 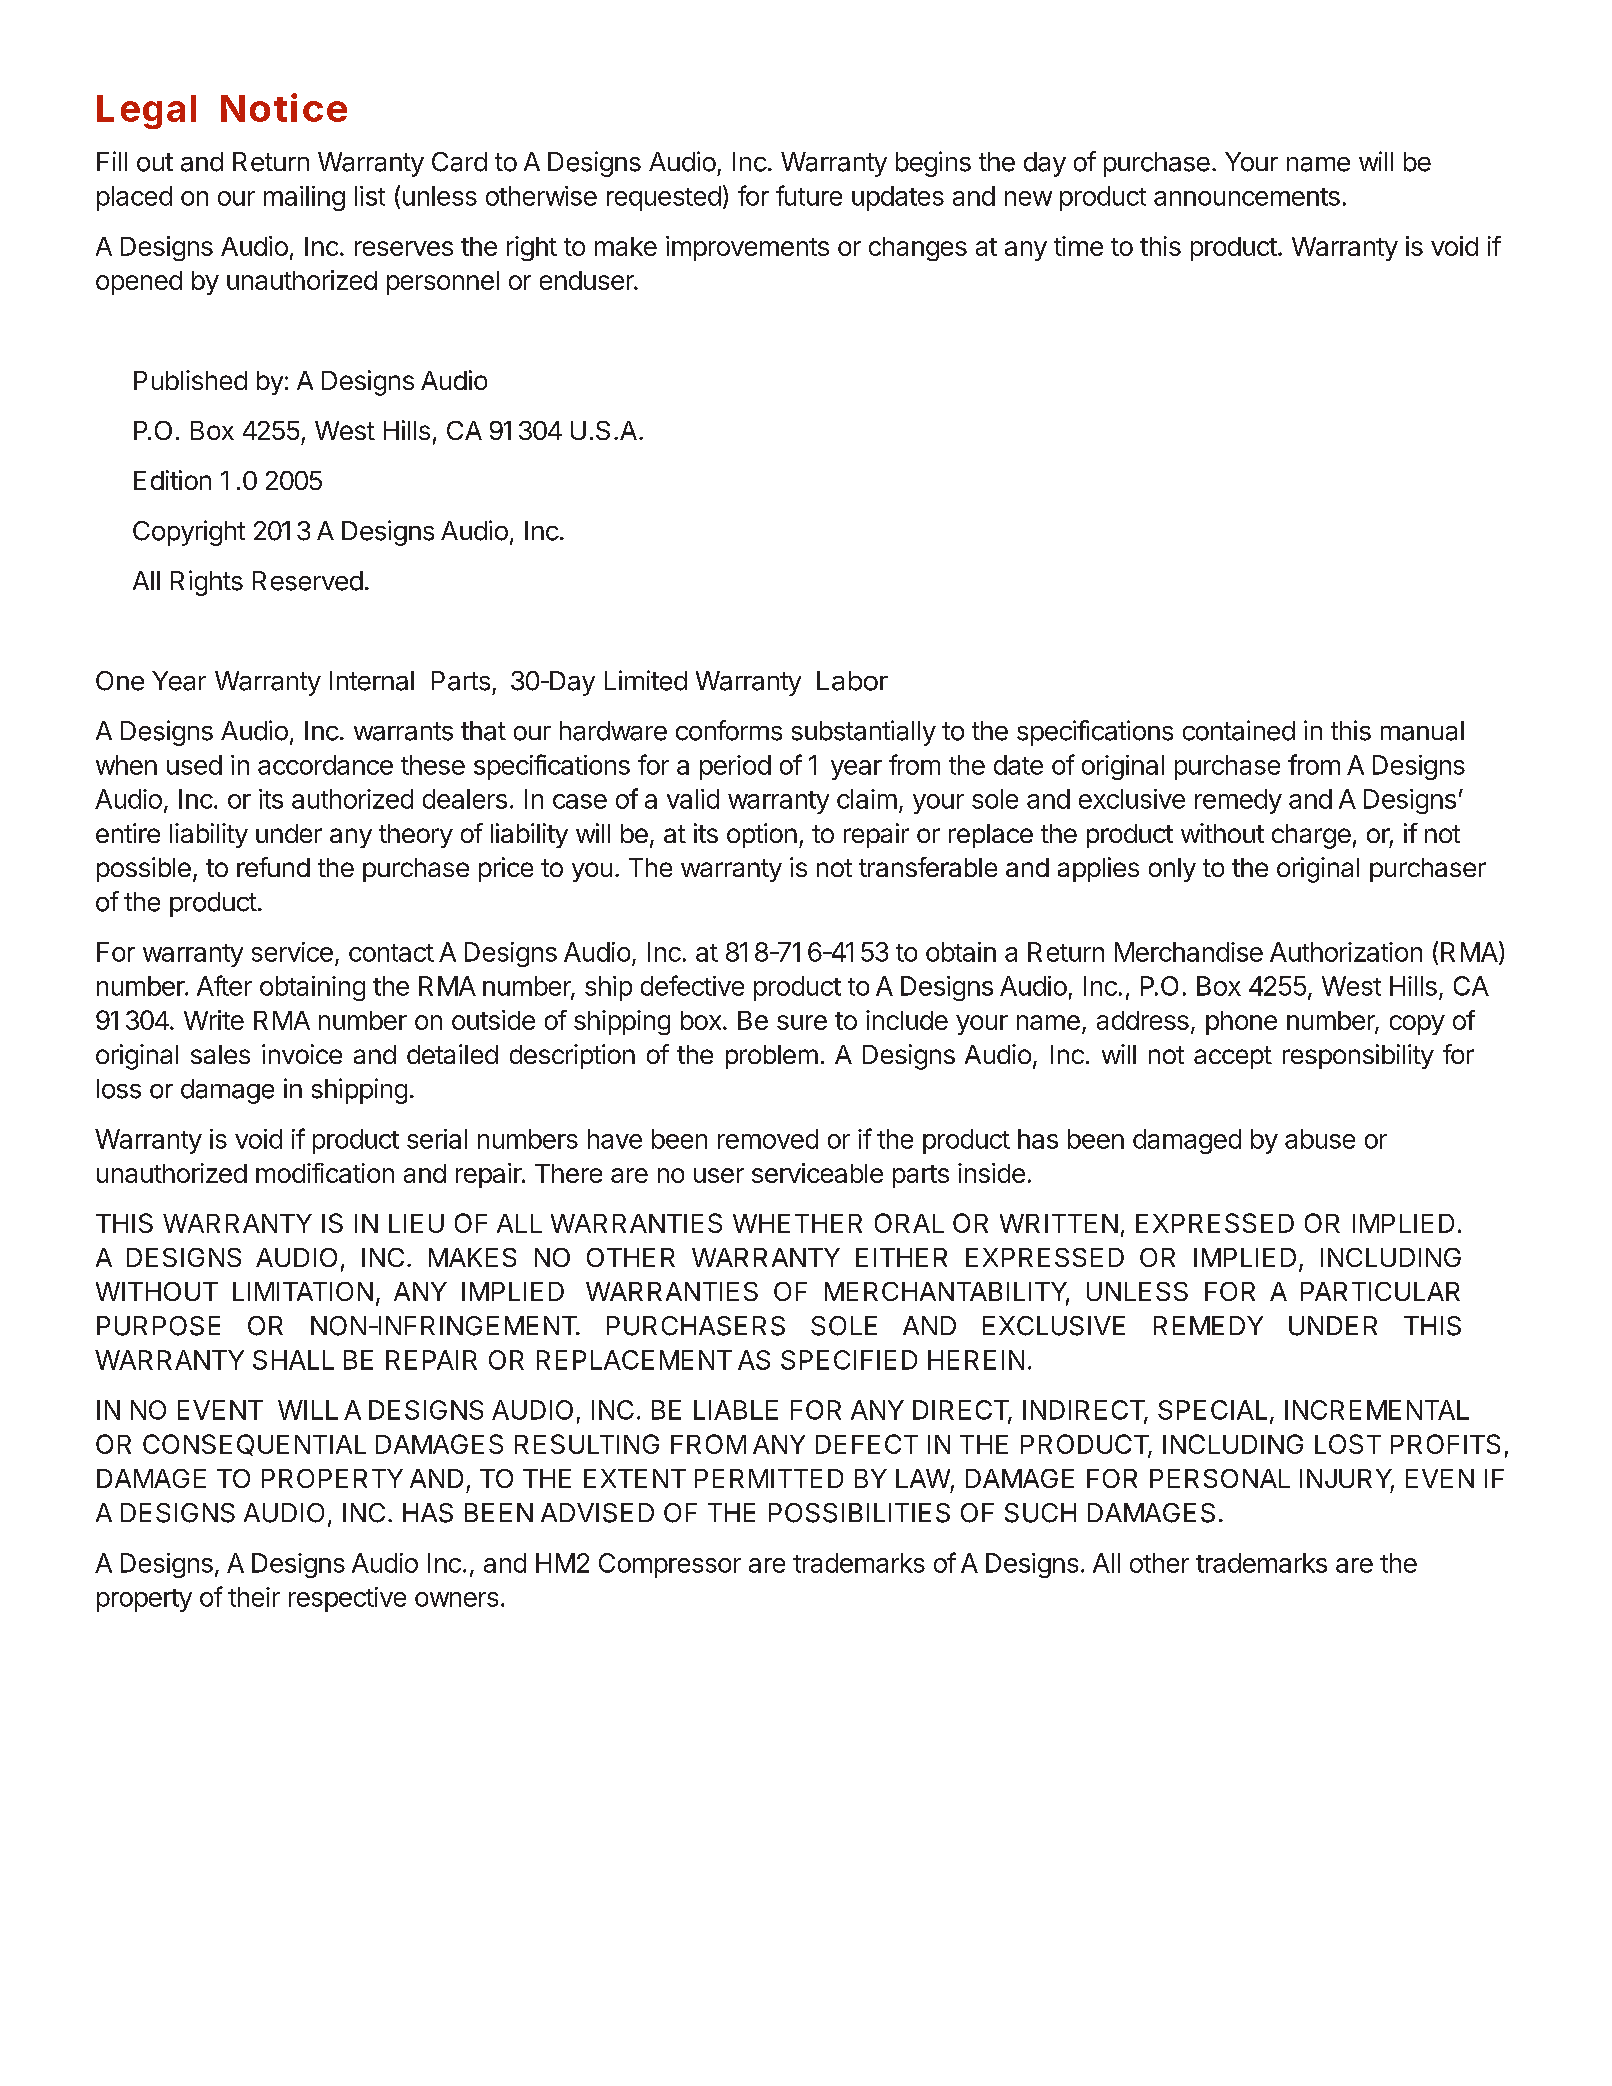 What do you see at coordinates (809, 195) in the image?
I see `future` at bounding box center [809, 195].
